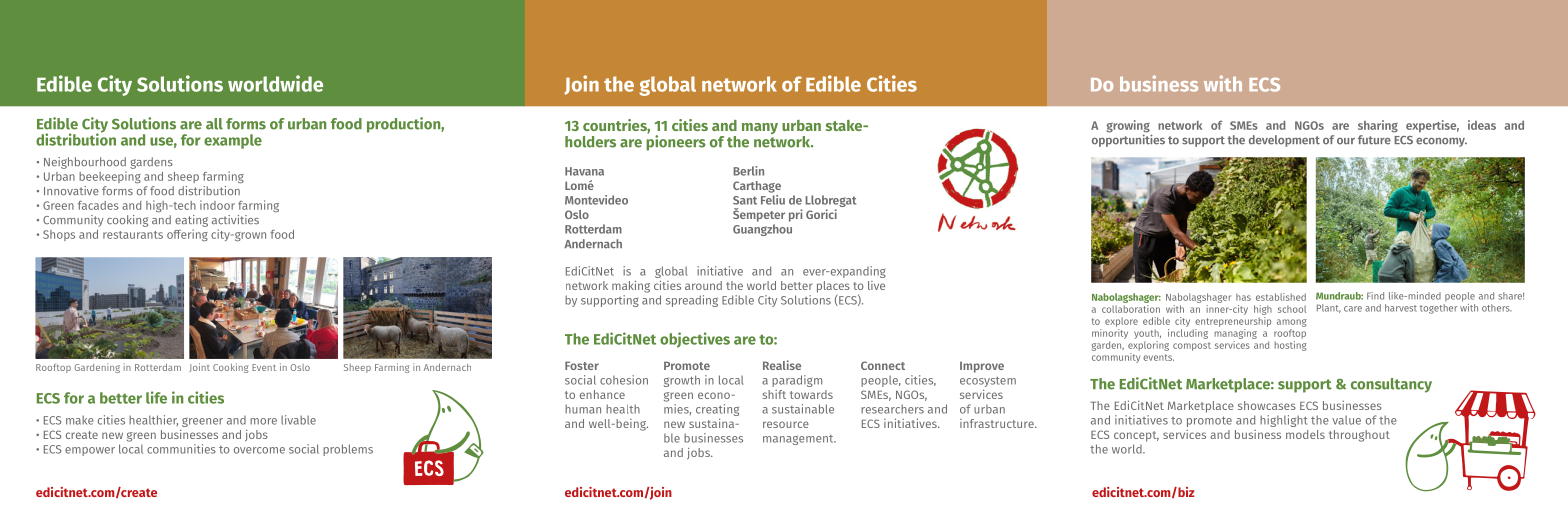 The height and width of the page is (523, 1568). What do you see at coordinates (782, 365) in the page?
I see `Realise` at bounding box center [782, 365].
